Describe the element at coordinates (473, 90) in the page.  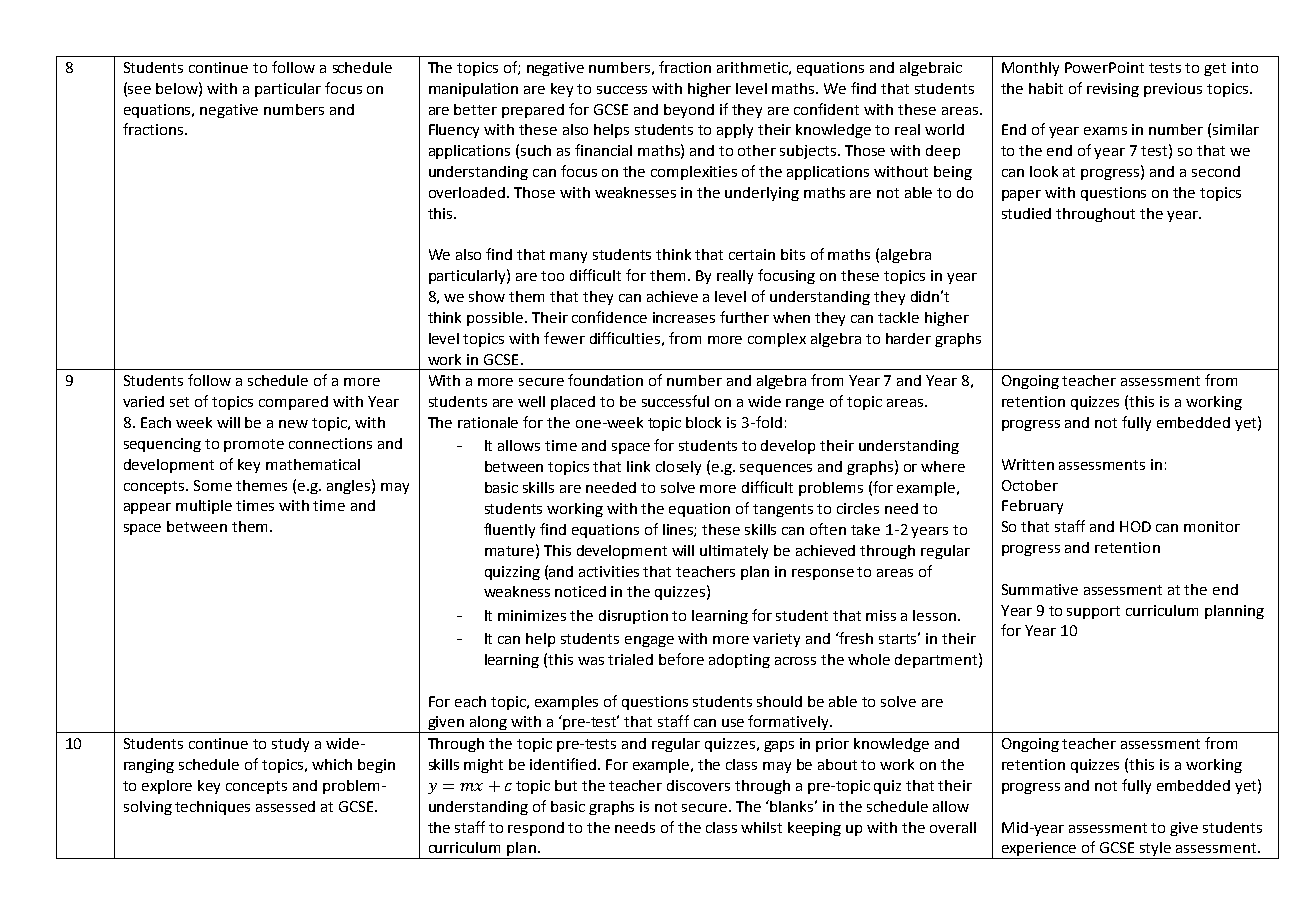
I see `manipulation` at that location.
